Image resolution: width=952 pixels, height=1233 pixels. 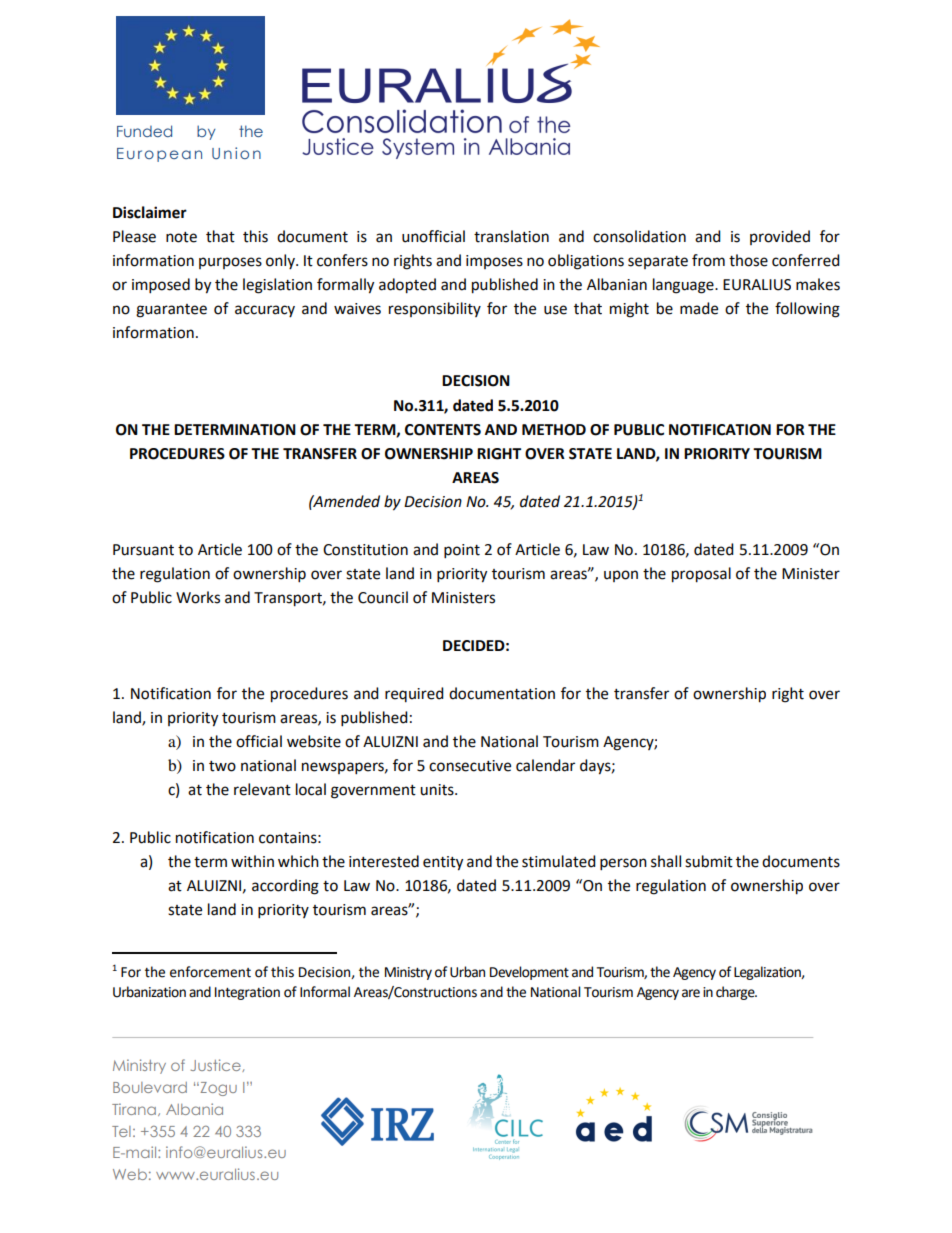 What do you see at coordinates (780, 237) in the screenshot?
I see `provided` at bounding box center [780, 237].
